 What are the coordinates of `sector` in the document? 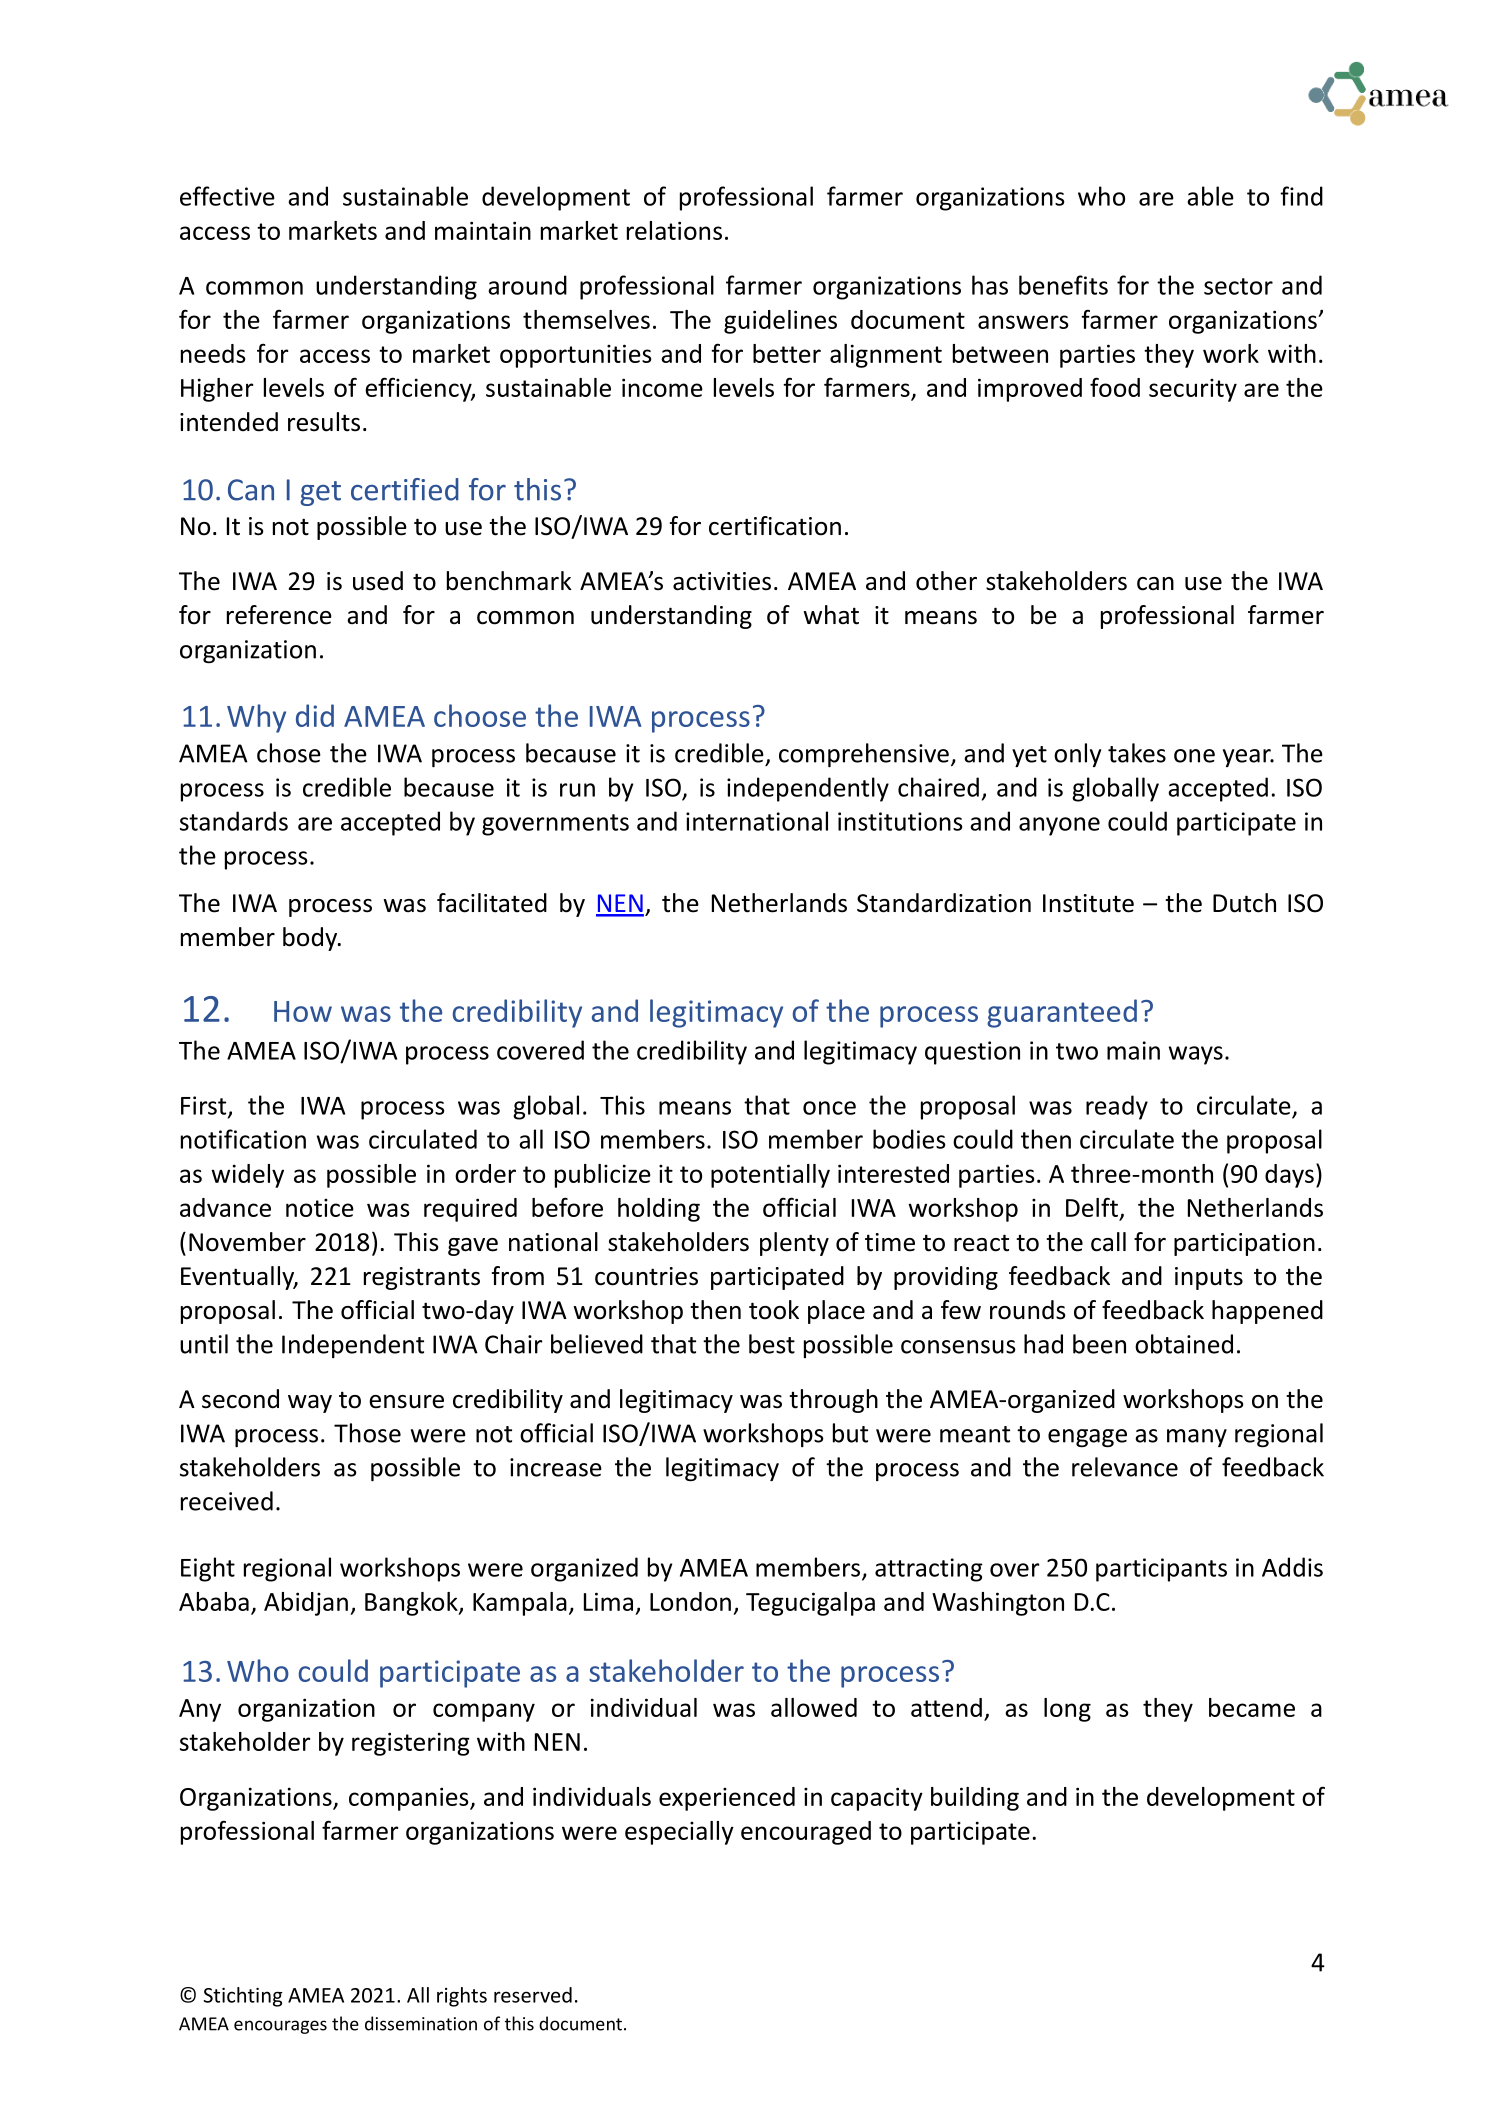 It's located at (1238, 286).
